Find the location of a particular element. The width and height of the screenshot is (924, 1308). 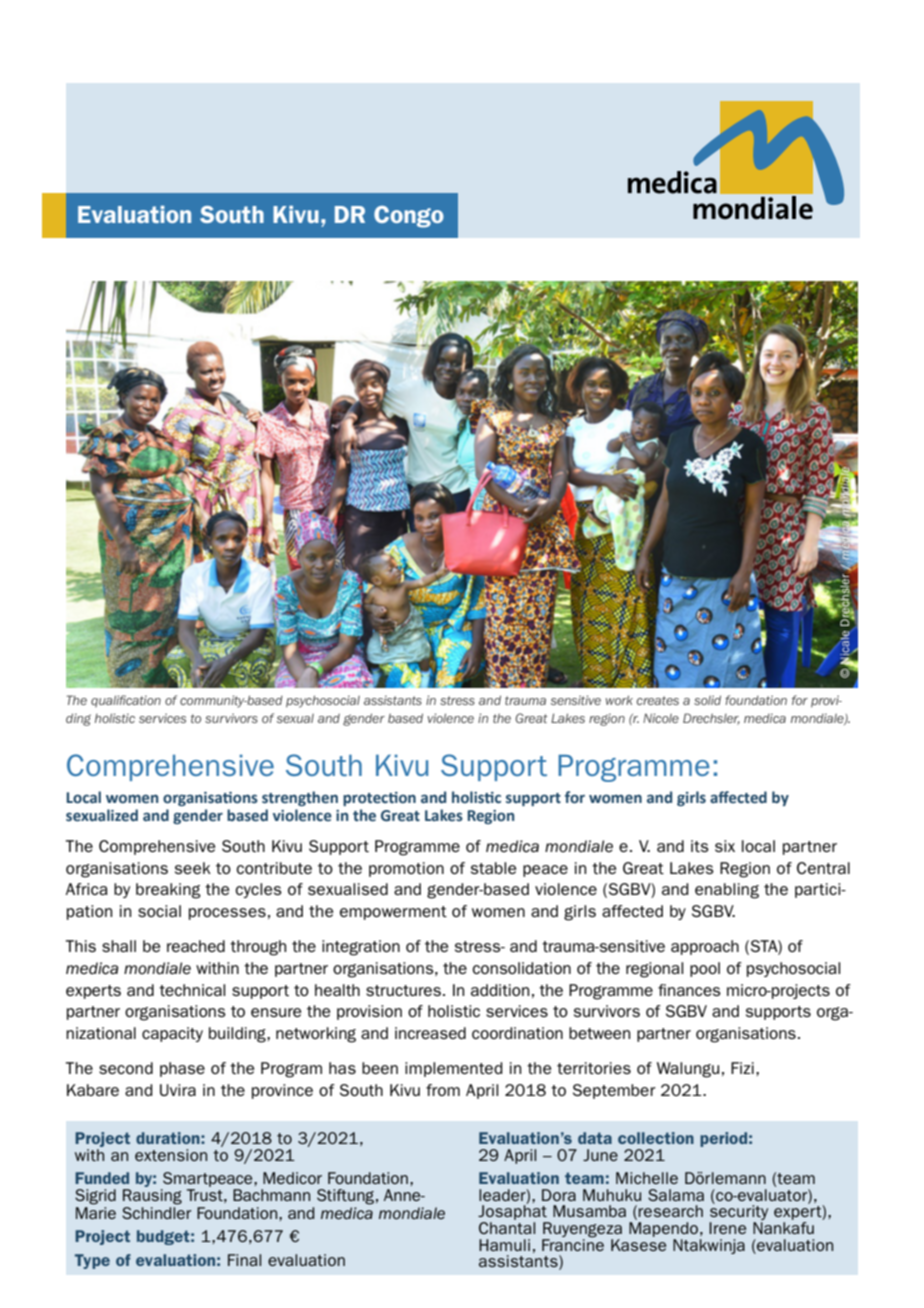

strengthen is located at coordinates (300, 798).
